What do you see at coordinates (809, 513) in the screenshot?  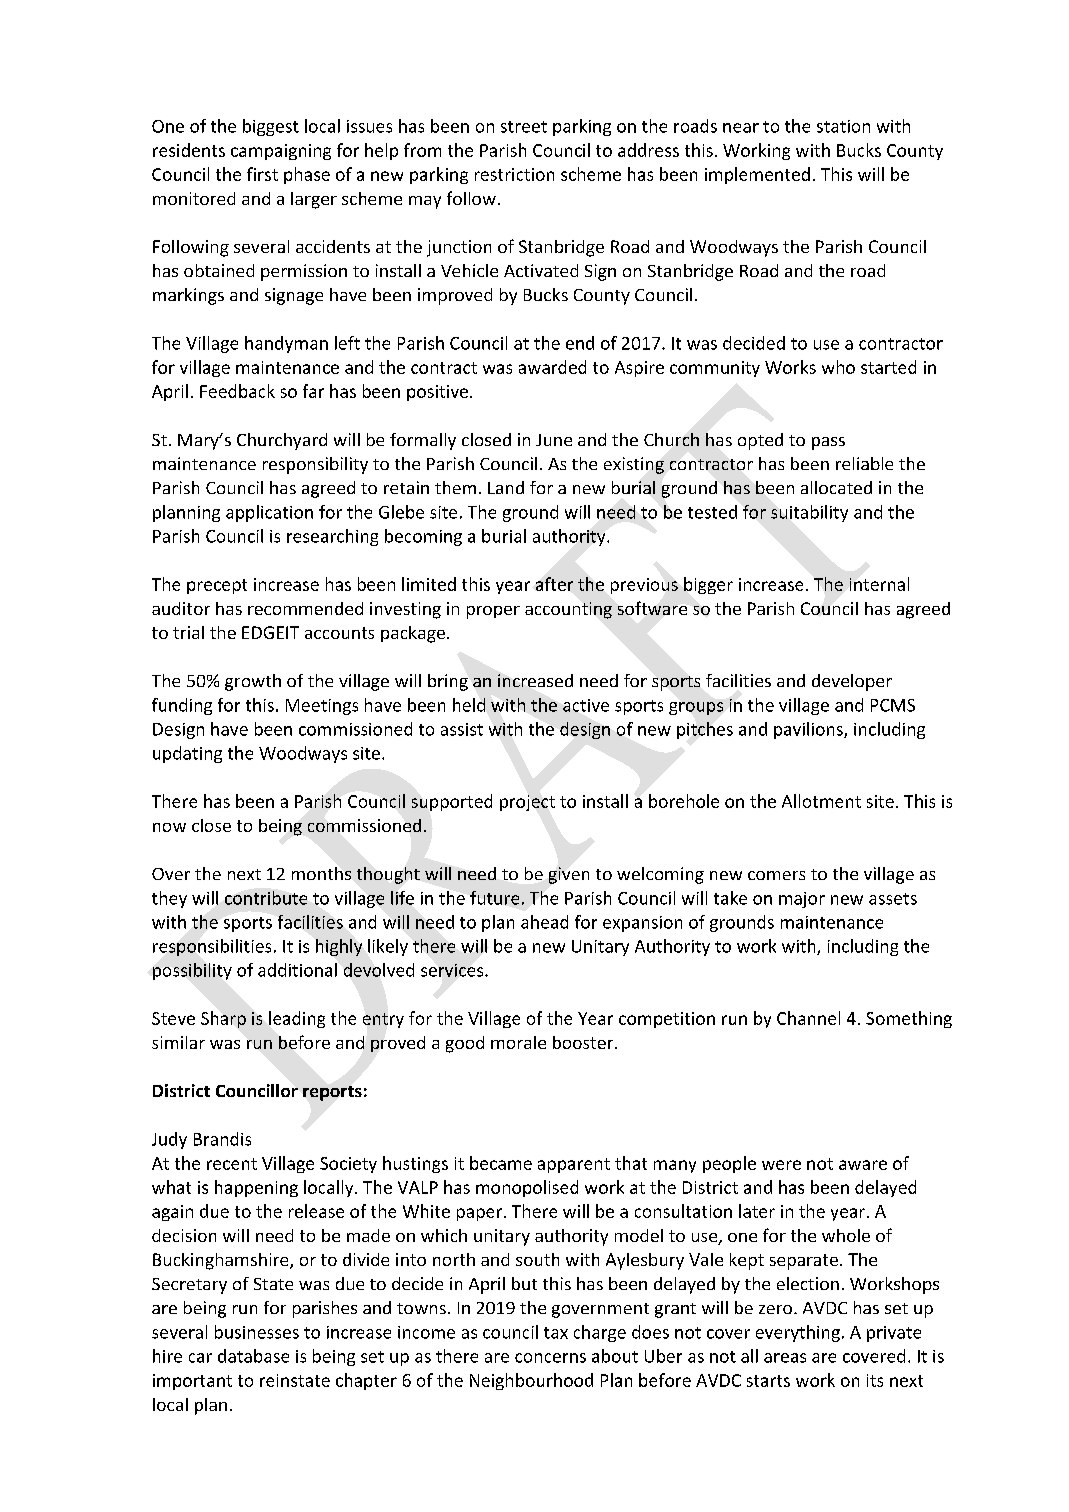 I see `suitability` at bounding box center [809, 513].
